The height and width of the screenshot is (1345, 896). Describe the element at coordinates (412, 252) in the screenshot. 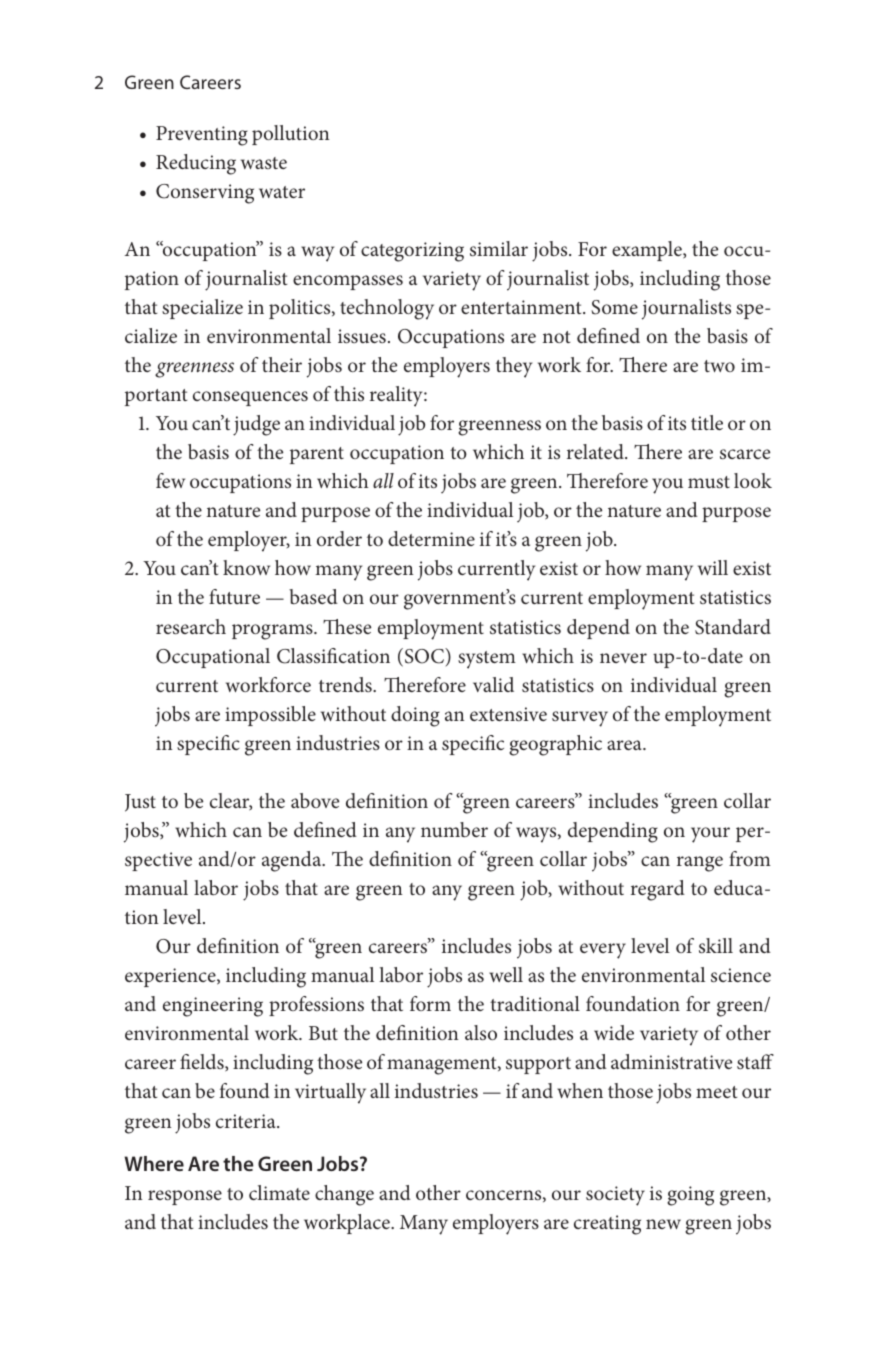

I see `categorizing` at that location.
